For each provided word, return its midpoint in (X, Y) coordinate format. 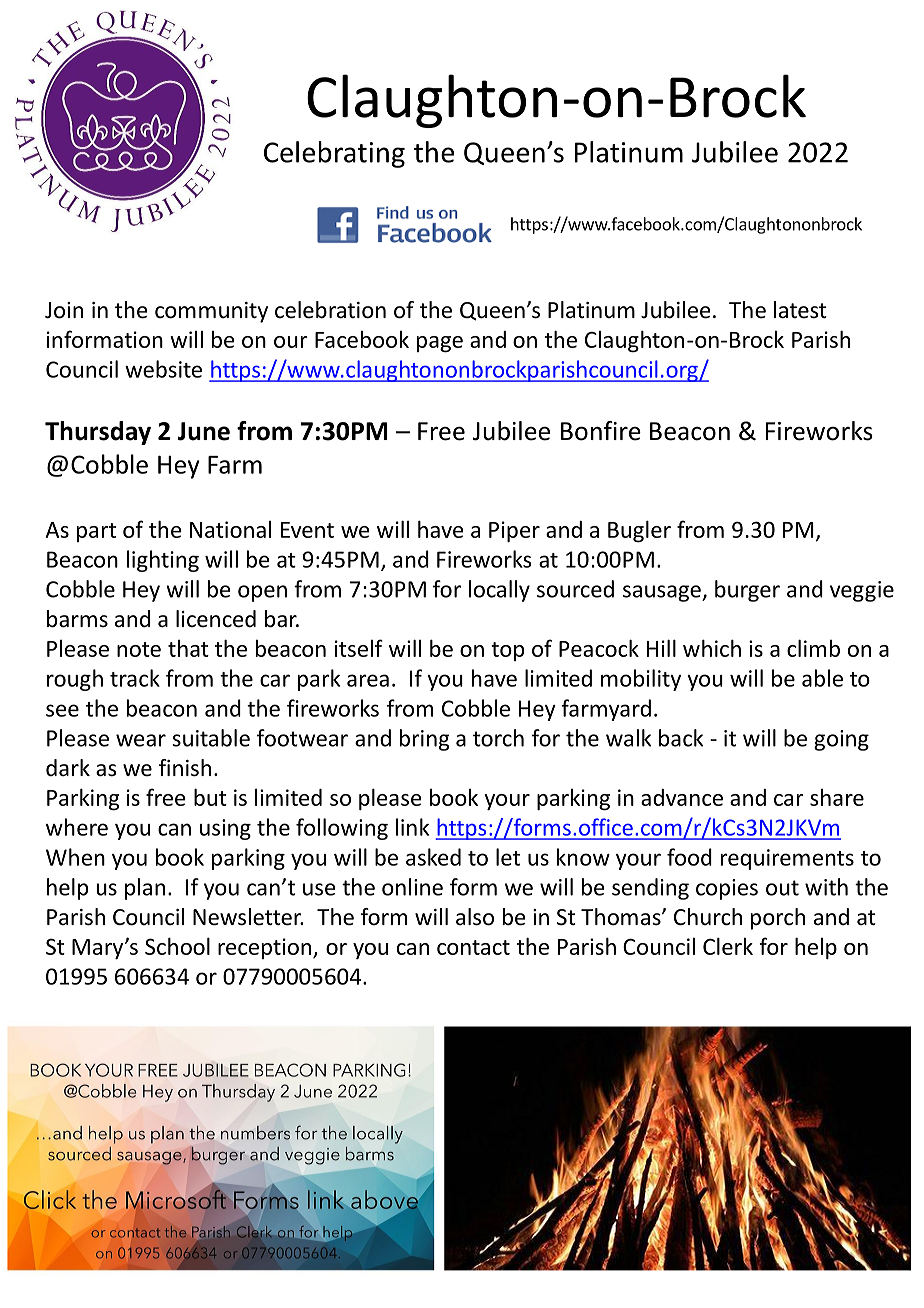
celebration (330, 310)
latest (800, 310)
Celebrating (334, 154)
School (177, 946)
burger (747, 591)
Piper (514, 531)
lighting (163, 561)
